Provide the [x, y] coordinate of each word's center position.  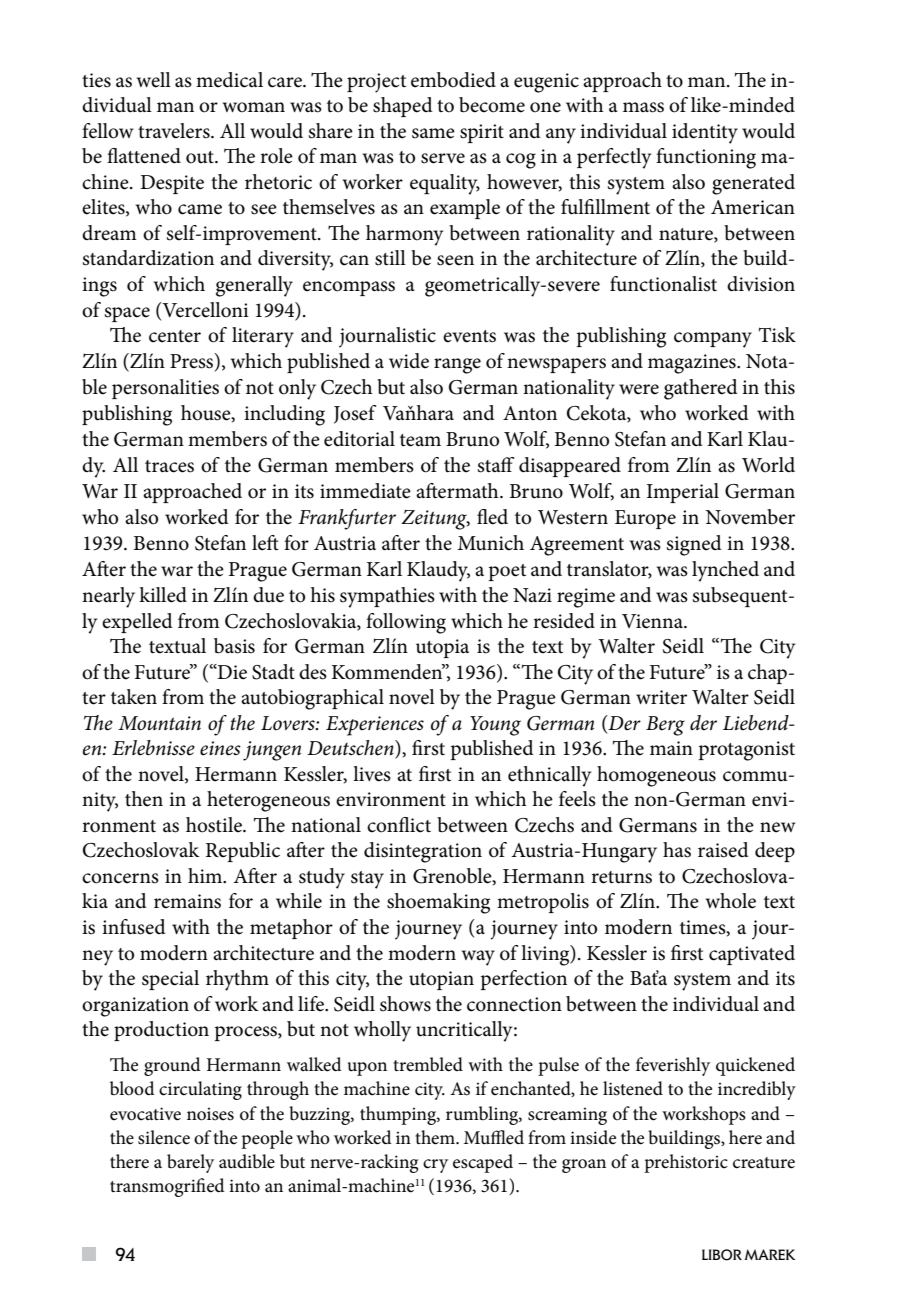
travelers [175, 131]
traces [169, 466]
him [206, 875]
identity [705, 133]
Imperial [683, 493]
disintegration [423, 852]
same [433, 133]
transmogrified [167, 1187]
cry [435, 1166]
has [677, 850]
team [420, 440]
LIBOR [722, 1255]
